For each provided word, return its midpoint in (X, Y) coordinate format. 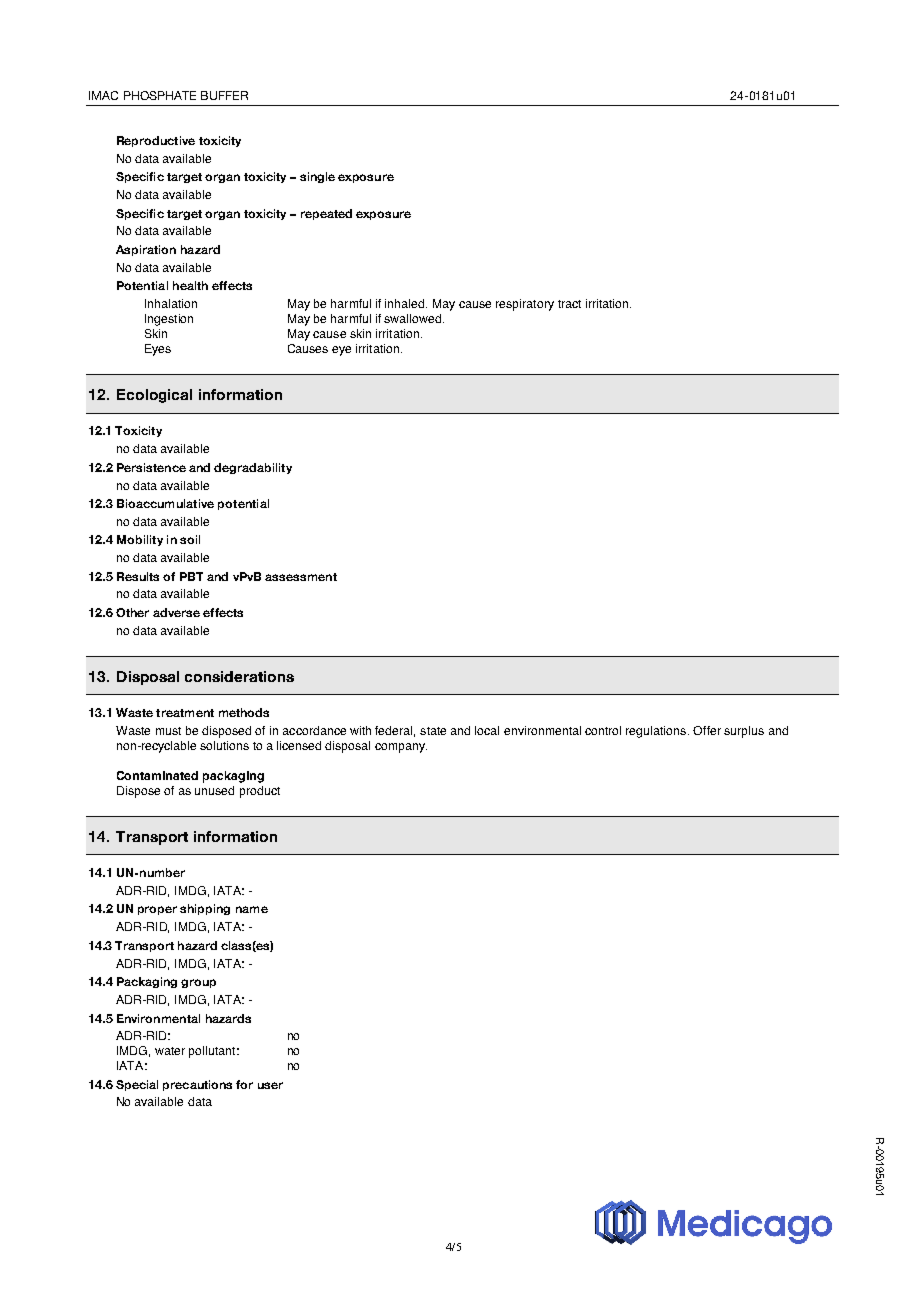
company (401, 748)
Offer (707, 730)
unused (214, 790)
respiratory (525, 305)
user (270, 1085)
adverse (176, 612)
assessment (301, 577)
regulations (656, 732)
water (170, 1051)
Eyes (158, 350)
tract (569, 304)
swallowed (414, 318)
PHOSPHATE (160, 95)
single (317, 177)
